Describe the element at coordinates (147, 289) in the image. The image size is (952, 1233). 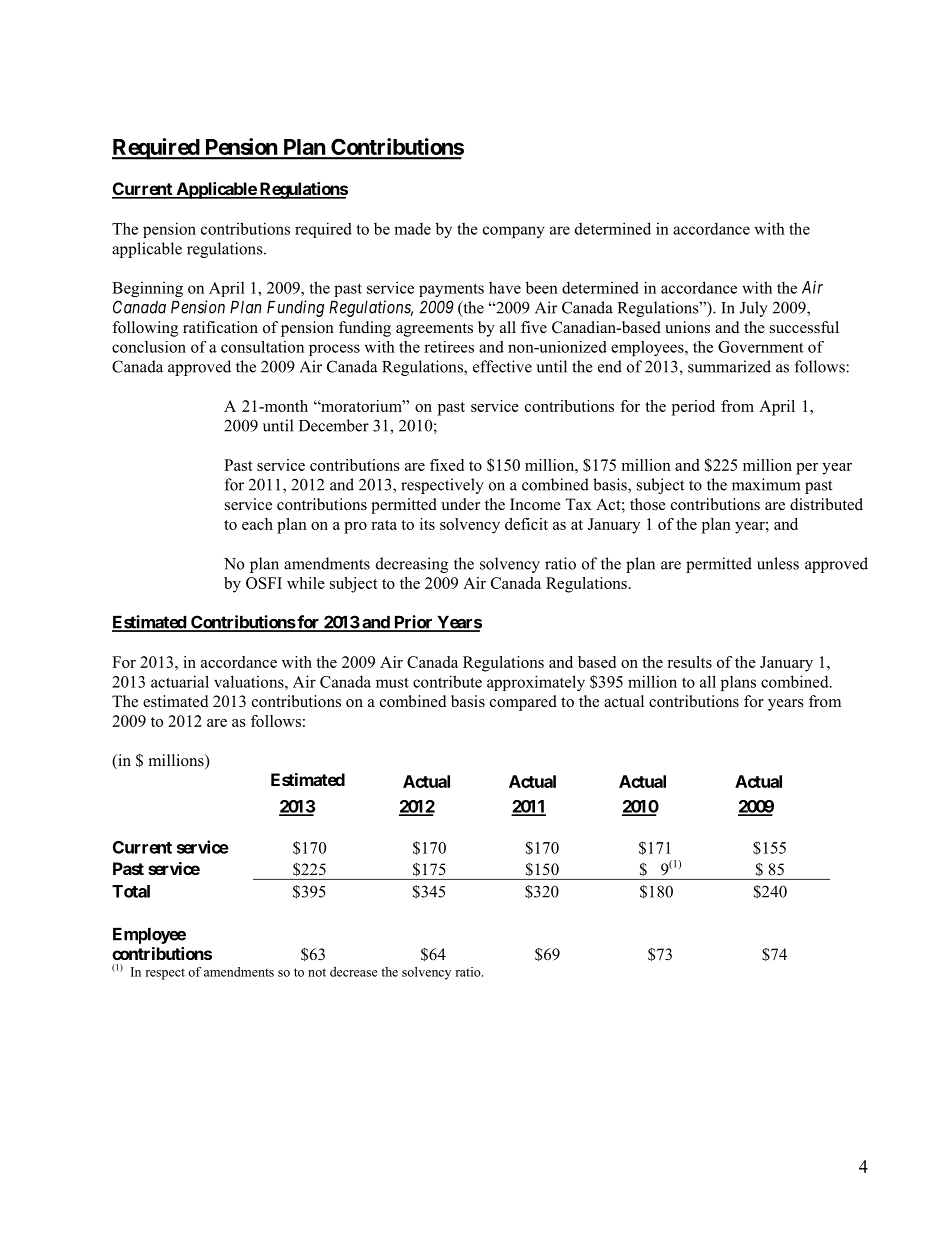
I see `Beginning` at that location.
